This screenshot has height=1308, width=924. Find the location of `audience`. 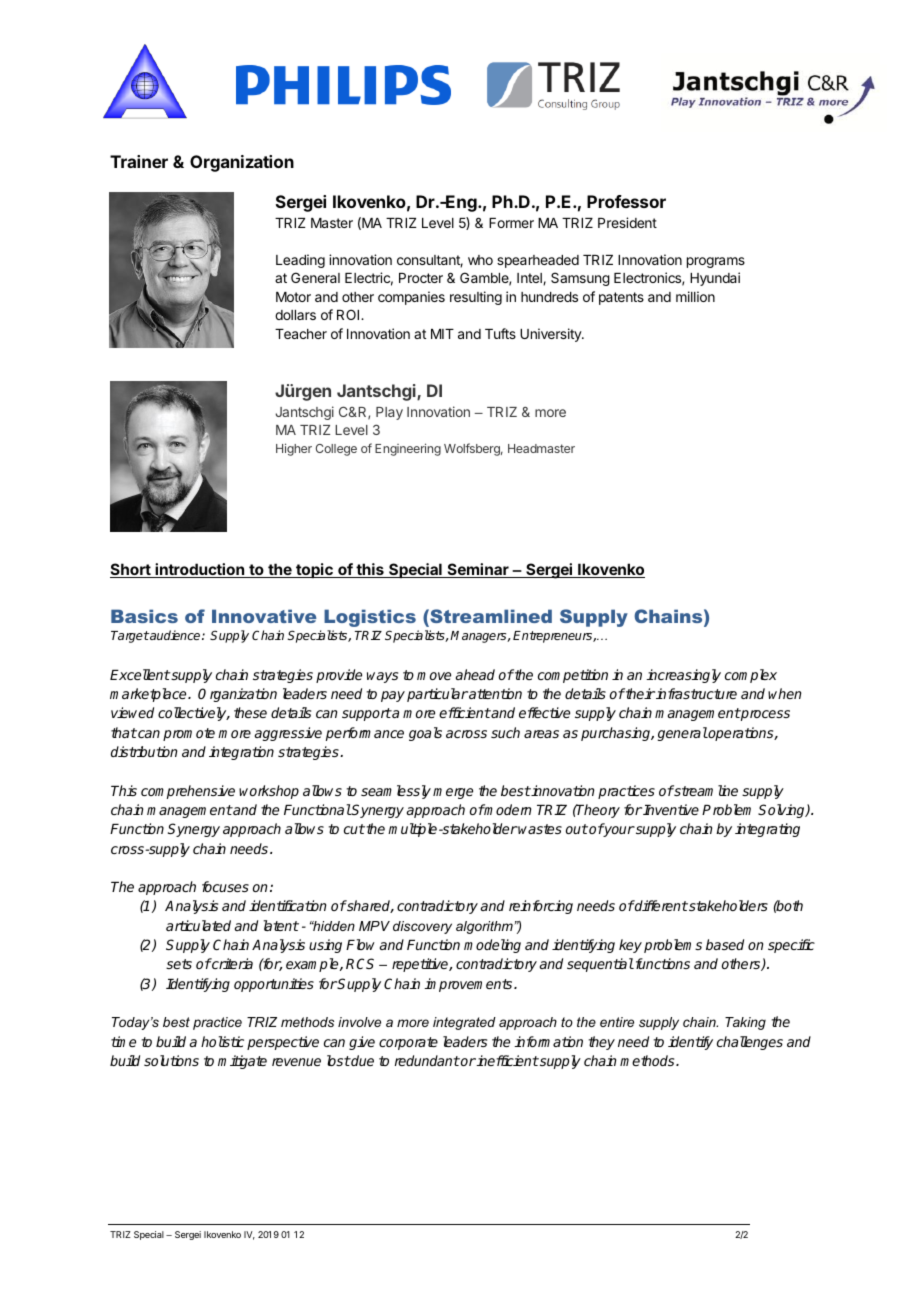

audience is located at coordinates (175, 635).
